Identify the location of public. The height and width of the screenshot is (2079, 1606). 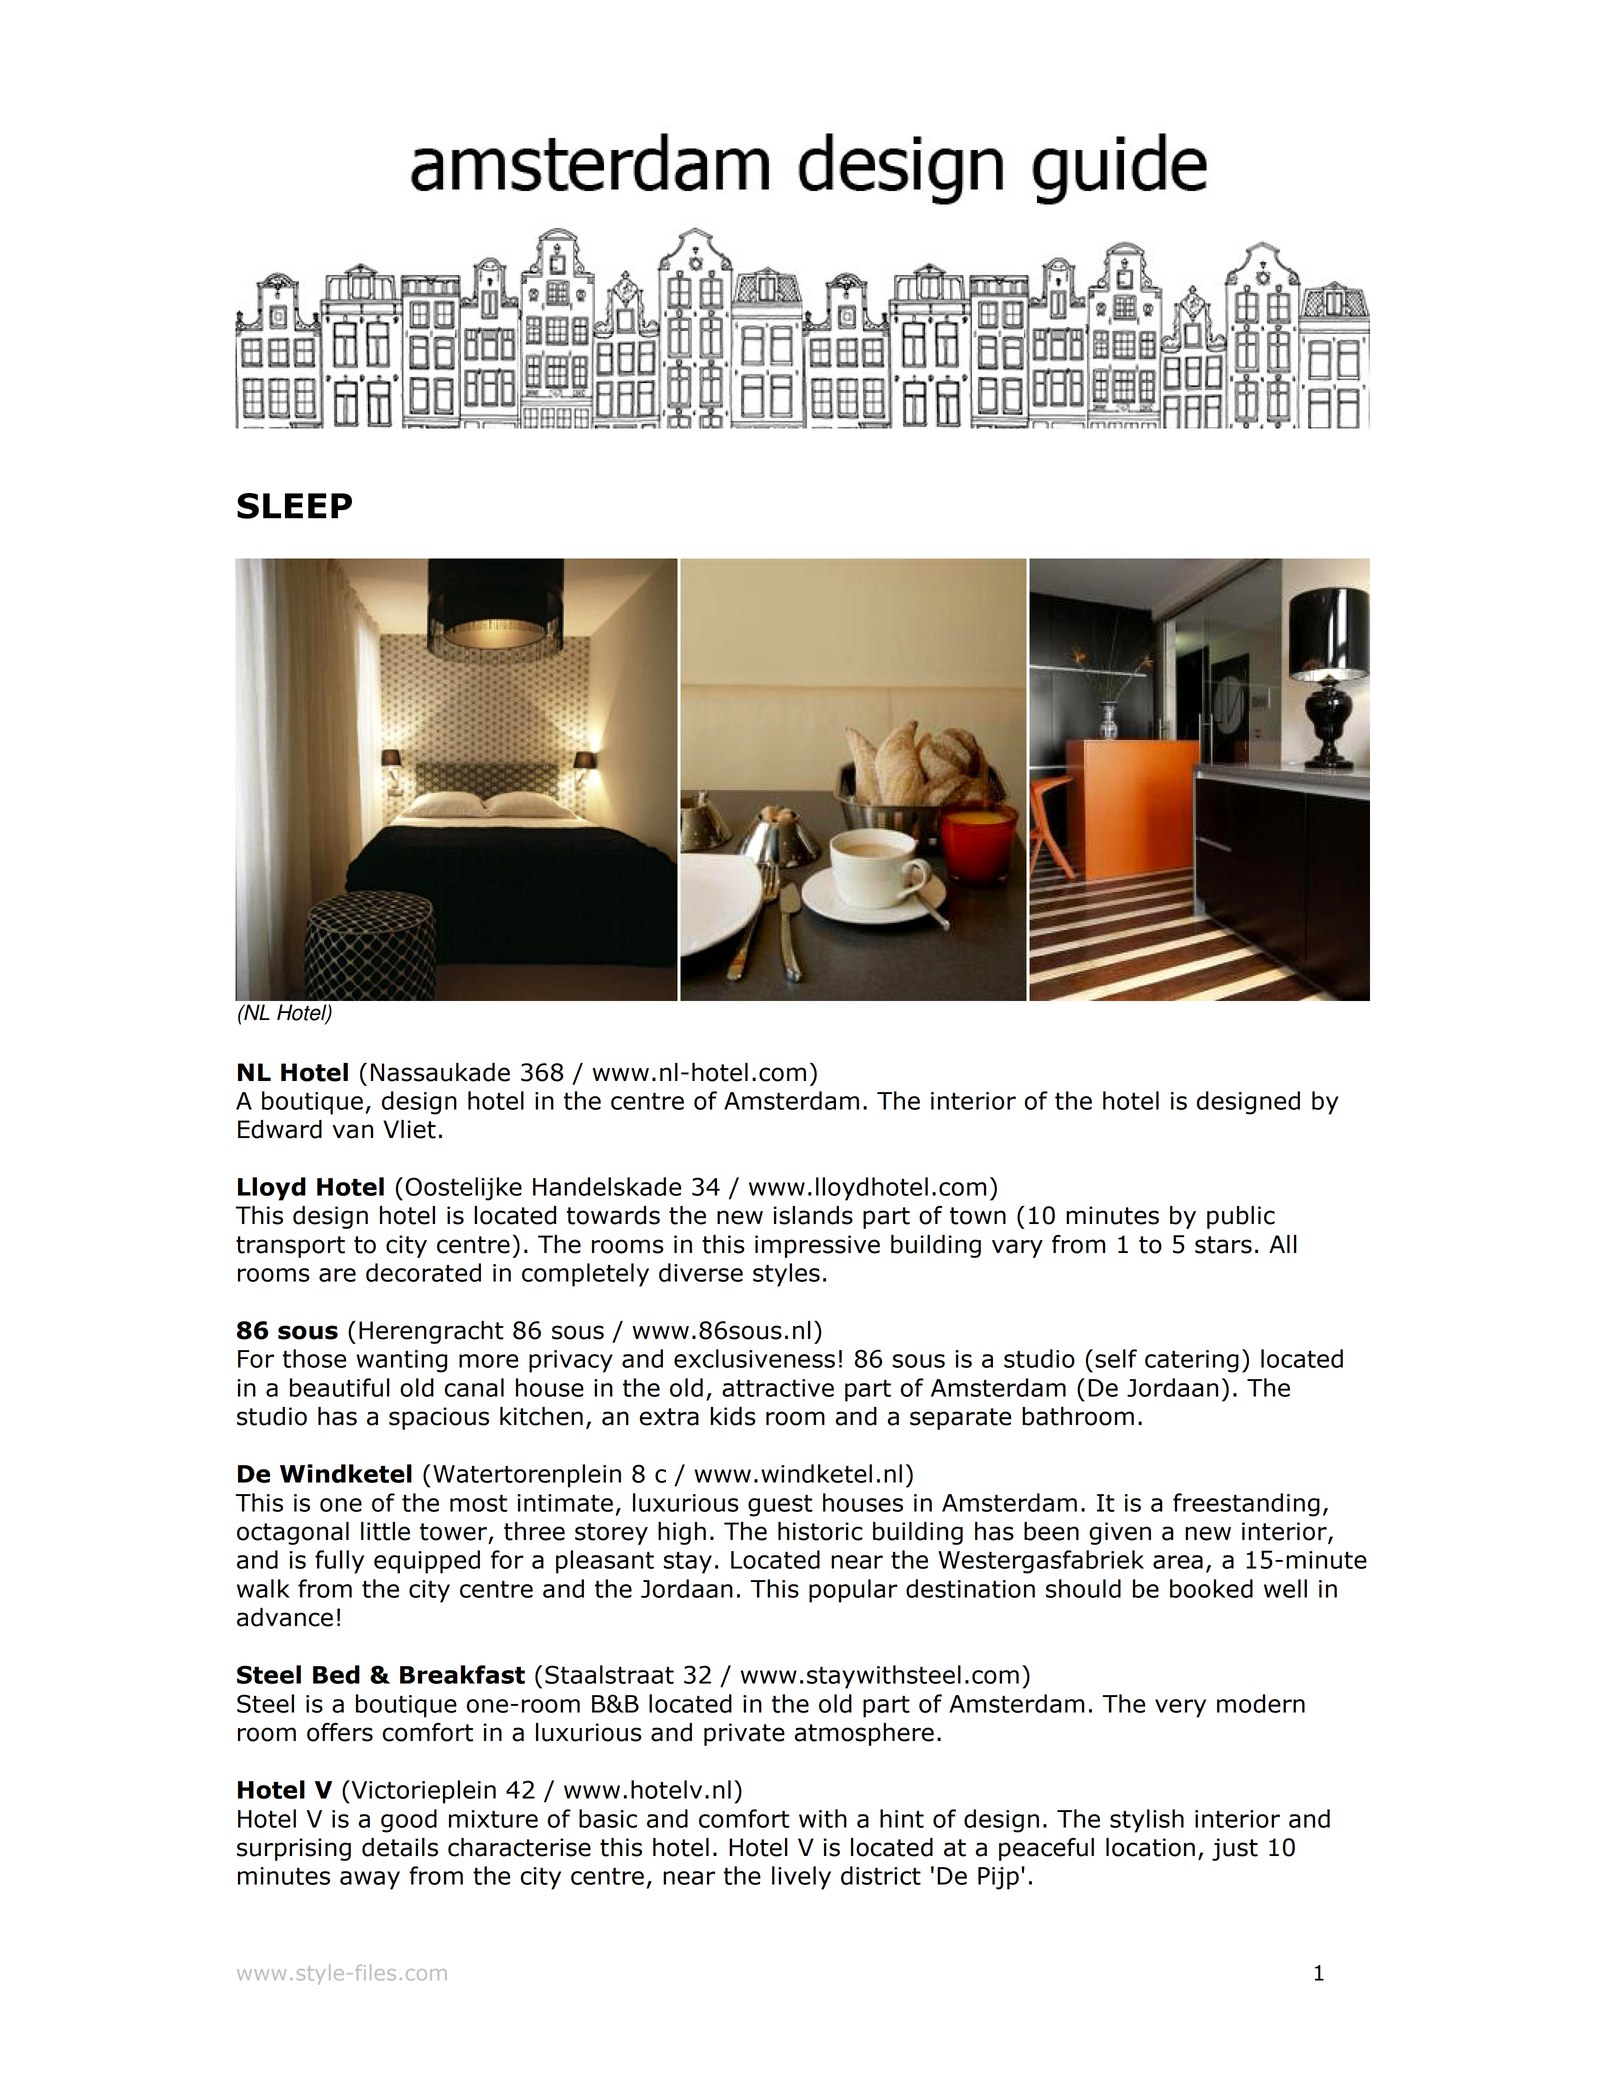
(1241, 1217).
